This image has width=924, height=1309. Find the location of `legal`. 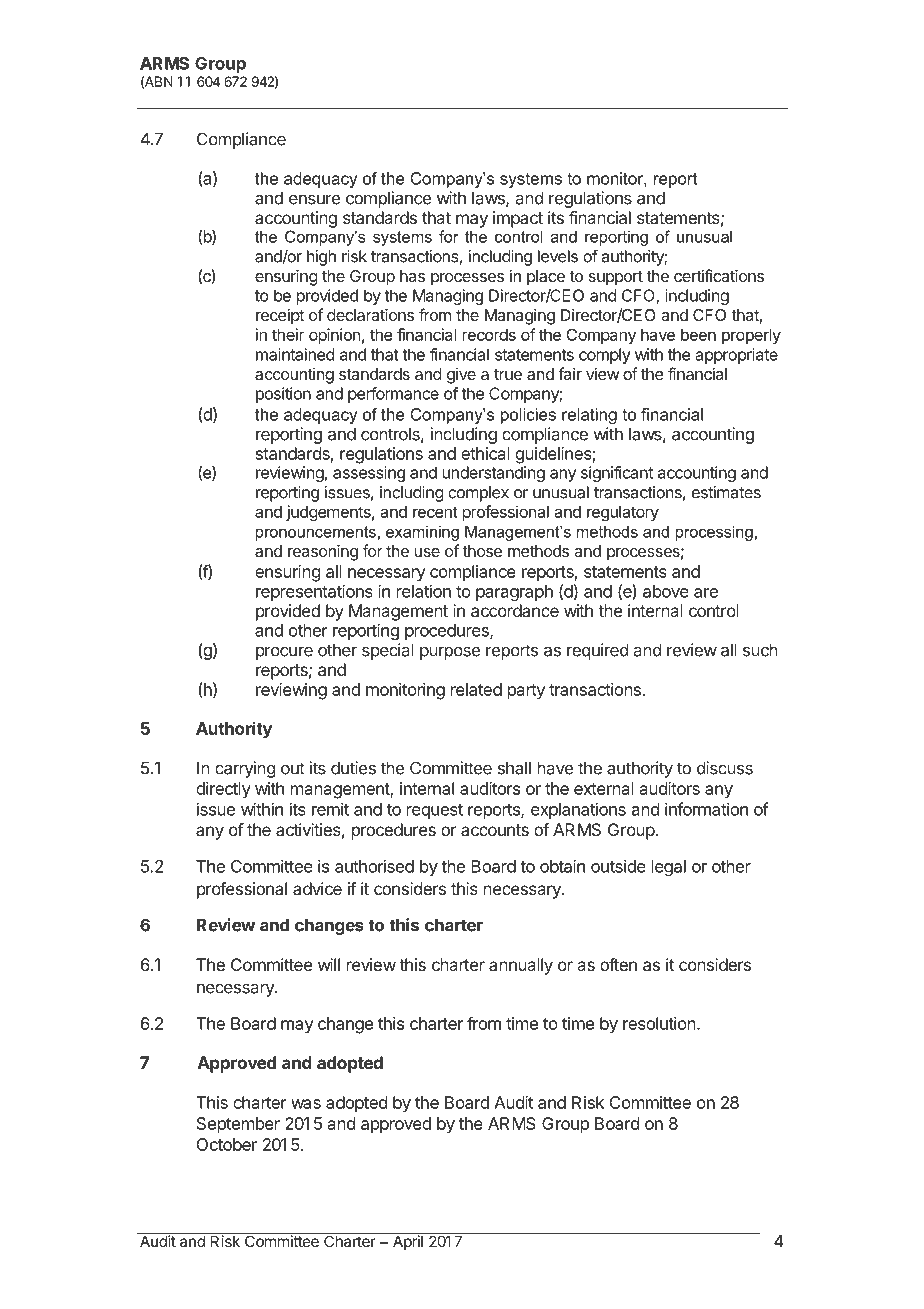

legal is located at coordinates (669, 868).
